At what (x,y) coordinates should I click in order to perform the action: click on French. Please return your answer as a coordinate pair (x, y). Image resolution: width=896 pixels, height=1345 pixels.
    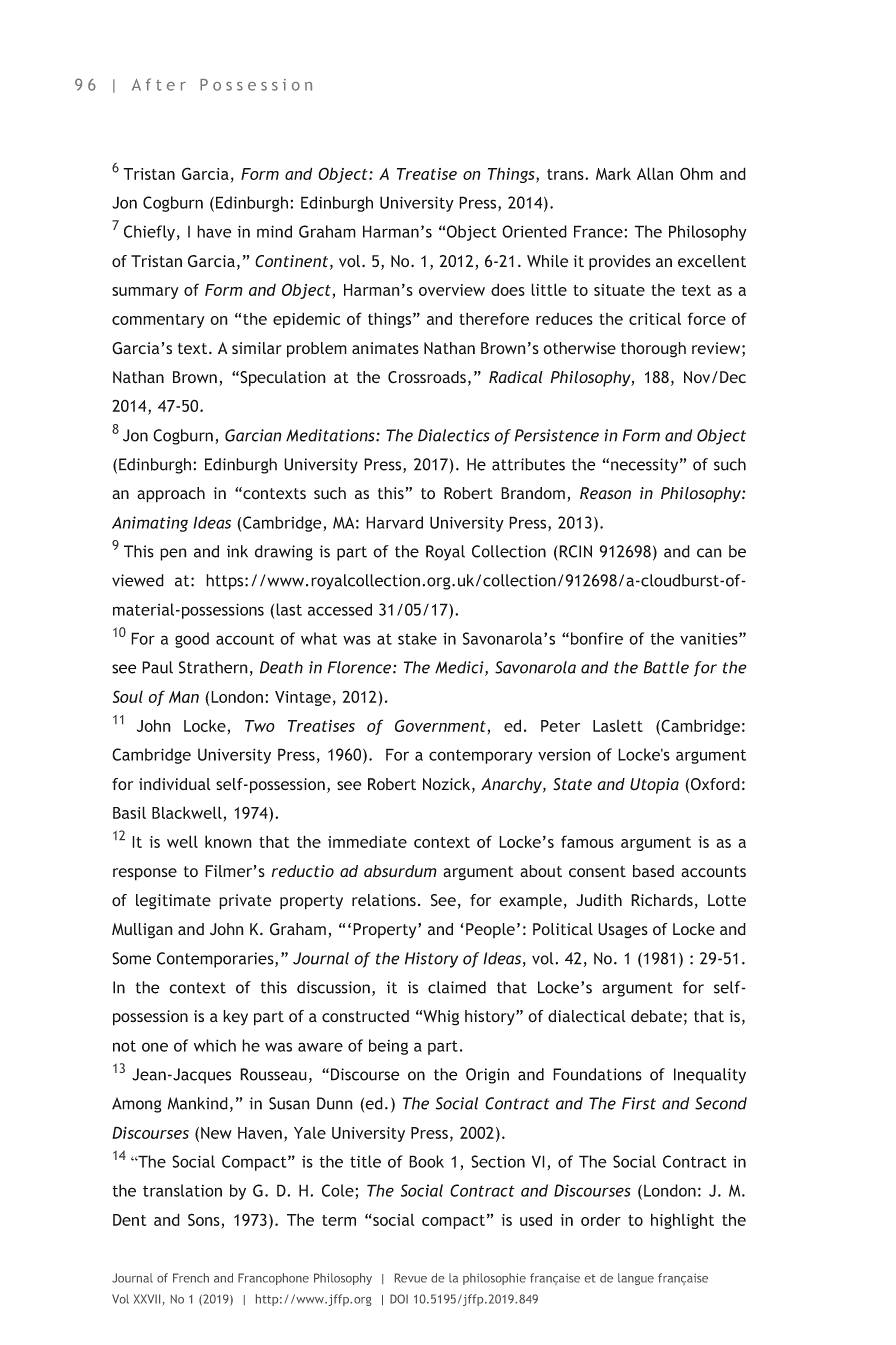
    Looking at the image, I should click on (191, 1278).
